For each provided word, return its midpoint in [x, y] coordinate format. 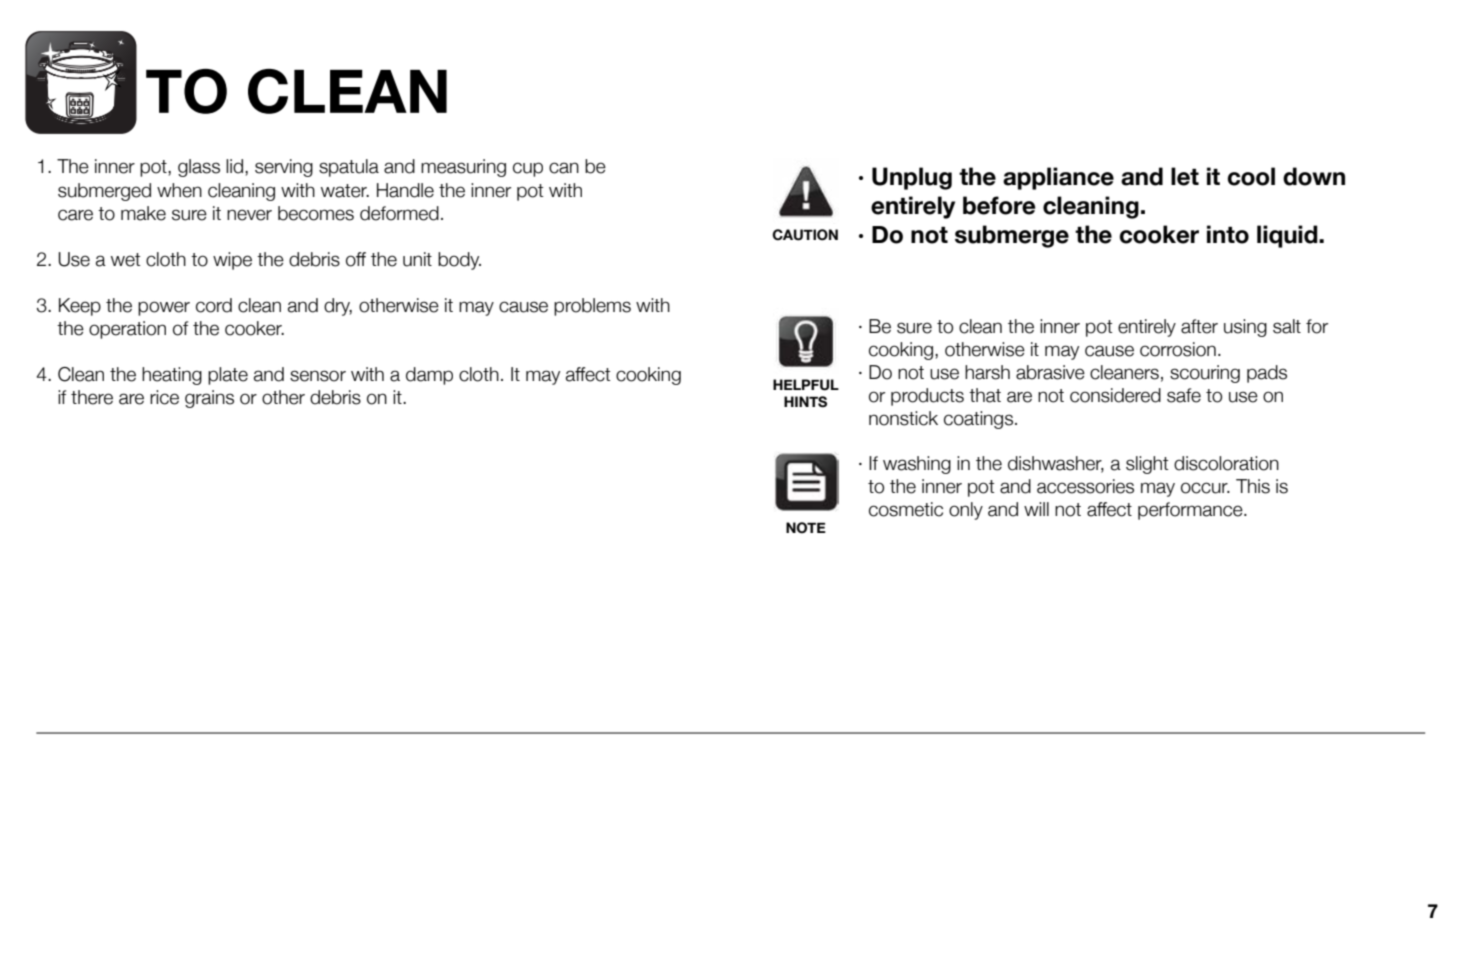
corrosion [1178, 349]
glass [199, 168]
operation [127, 330]
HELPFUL [806, 385]
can [564, 168]
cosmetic [906, 509]
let [1185, 176]
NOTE [806, 528]
